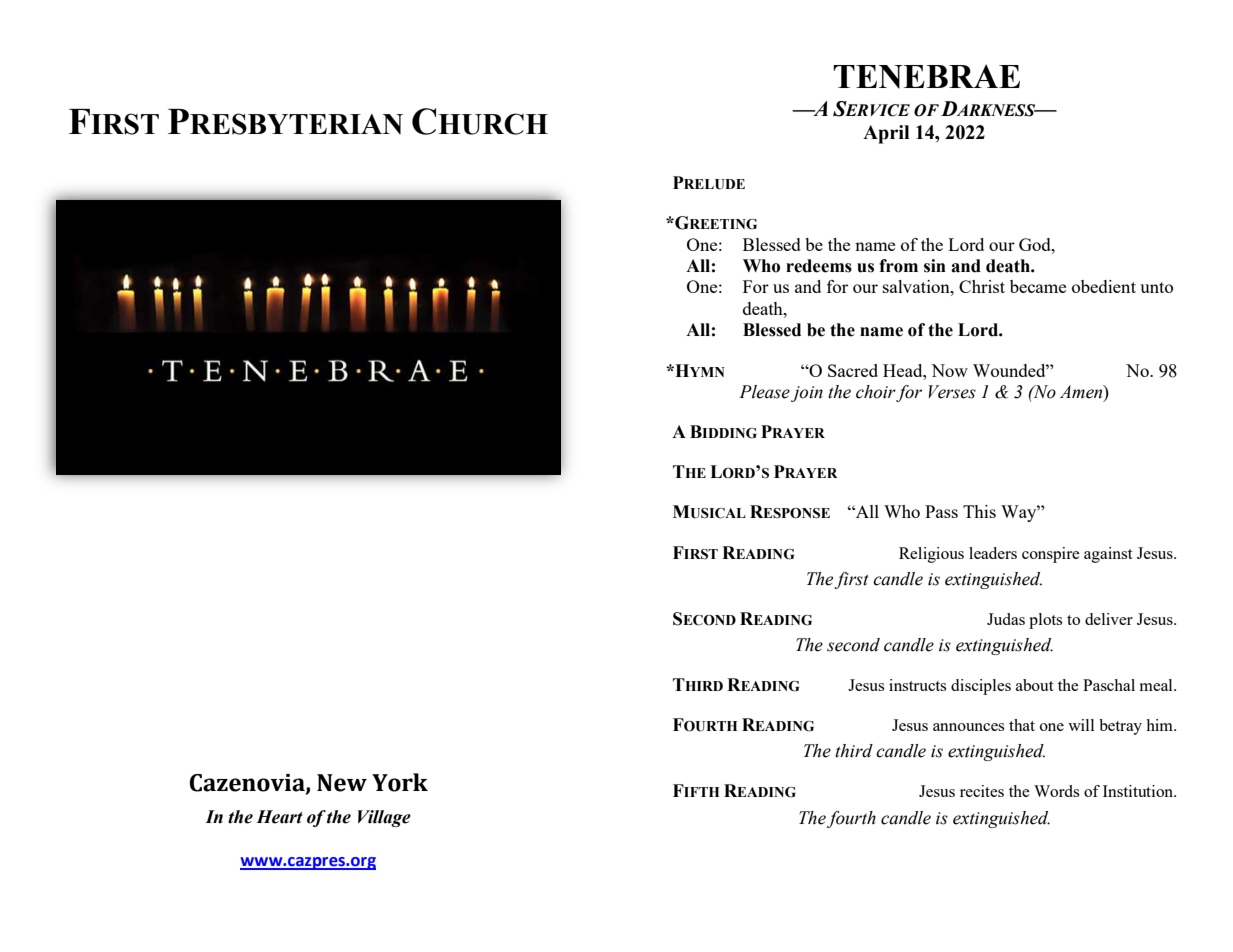  Describe the element at coordinates (886, 134) in the document. I see `April` at that location.
